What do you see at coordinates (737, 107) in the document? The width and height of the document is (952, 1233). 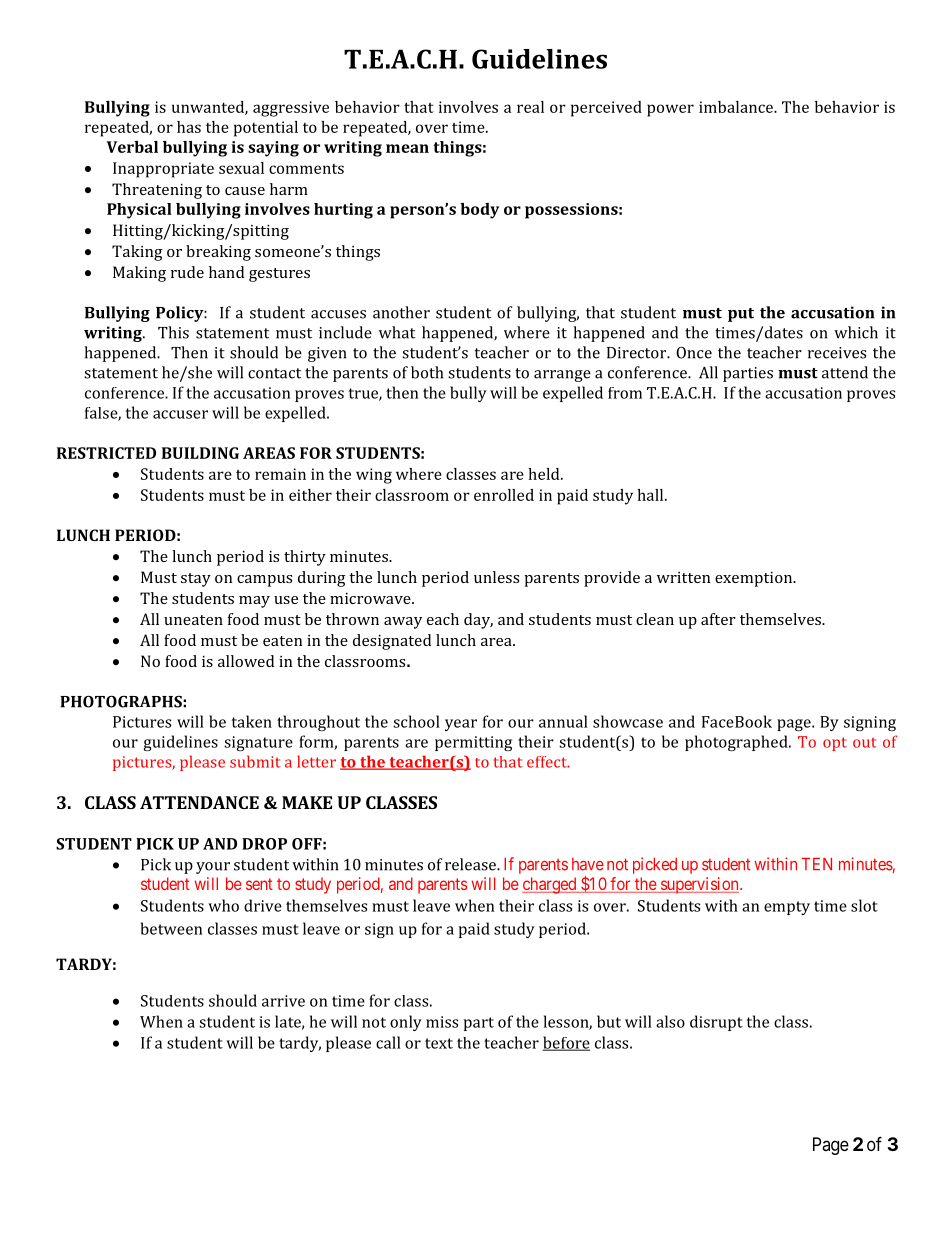 I see `imbalance` at bounding box center [737, 107].
